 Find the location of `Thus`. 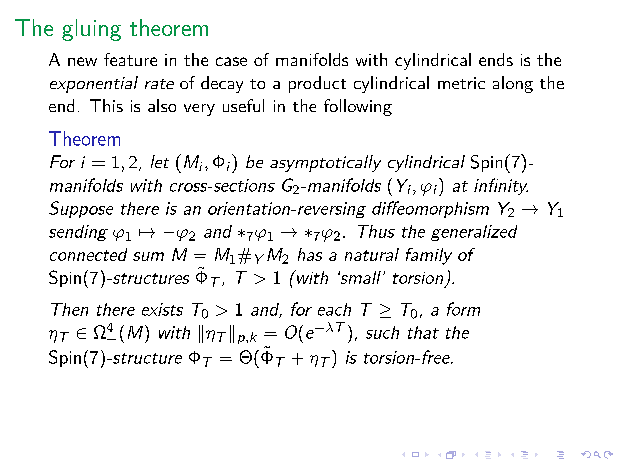

Thus is located at coordinates (376, 231).
